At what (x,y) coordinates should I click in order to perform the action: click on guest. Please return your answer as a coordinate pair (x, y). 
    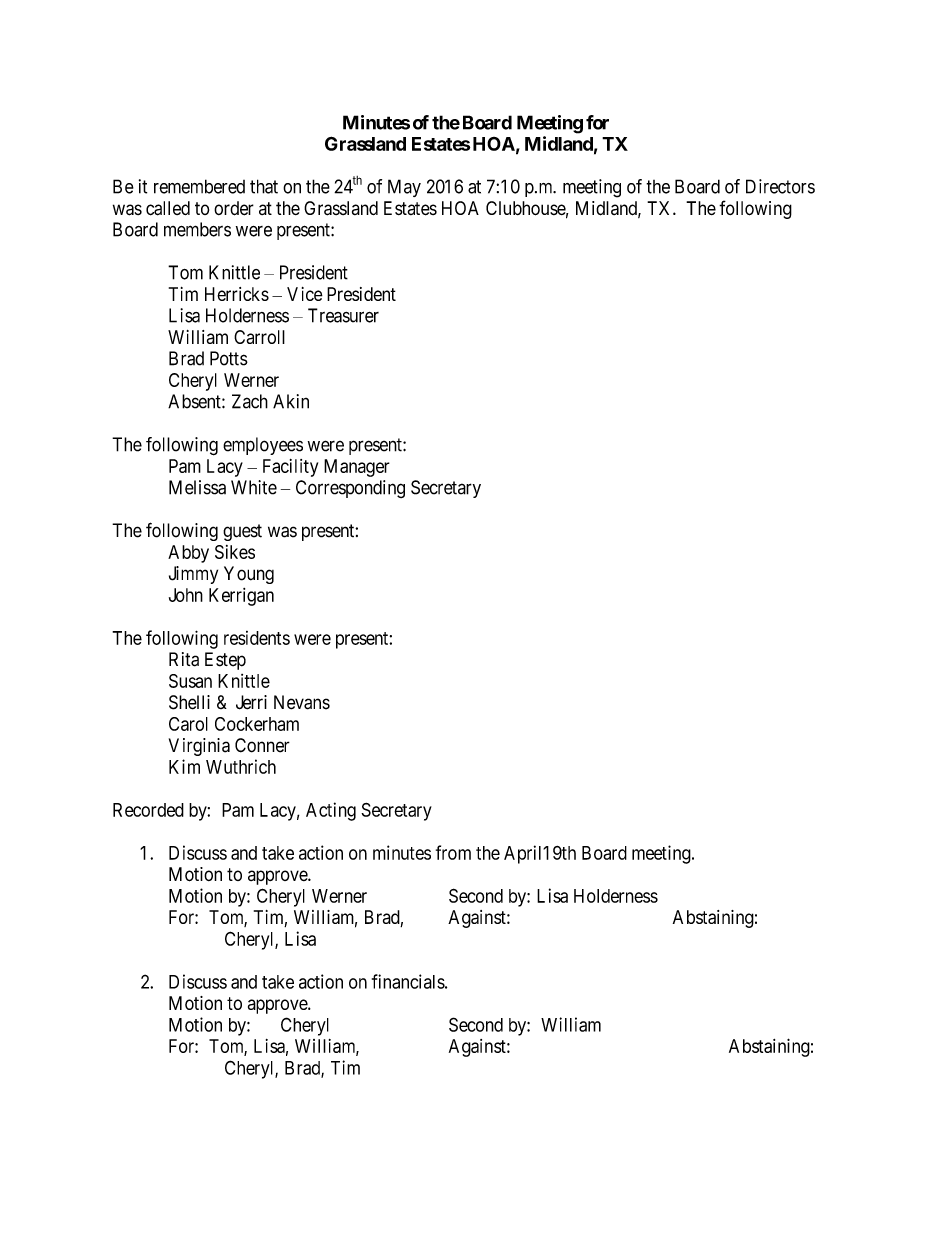
    Looking at the image, I should click on (242, 532).
